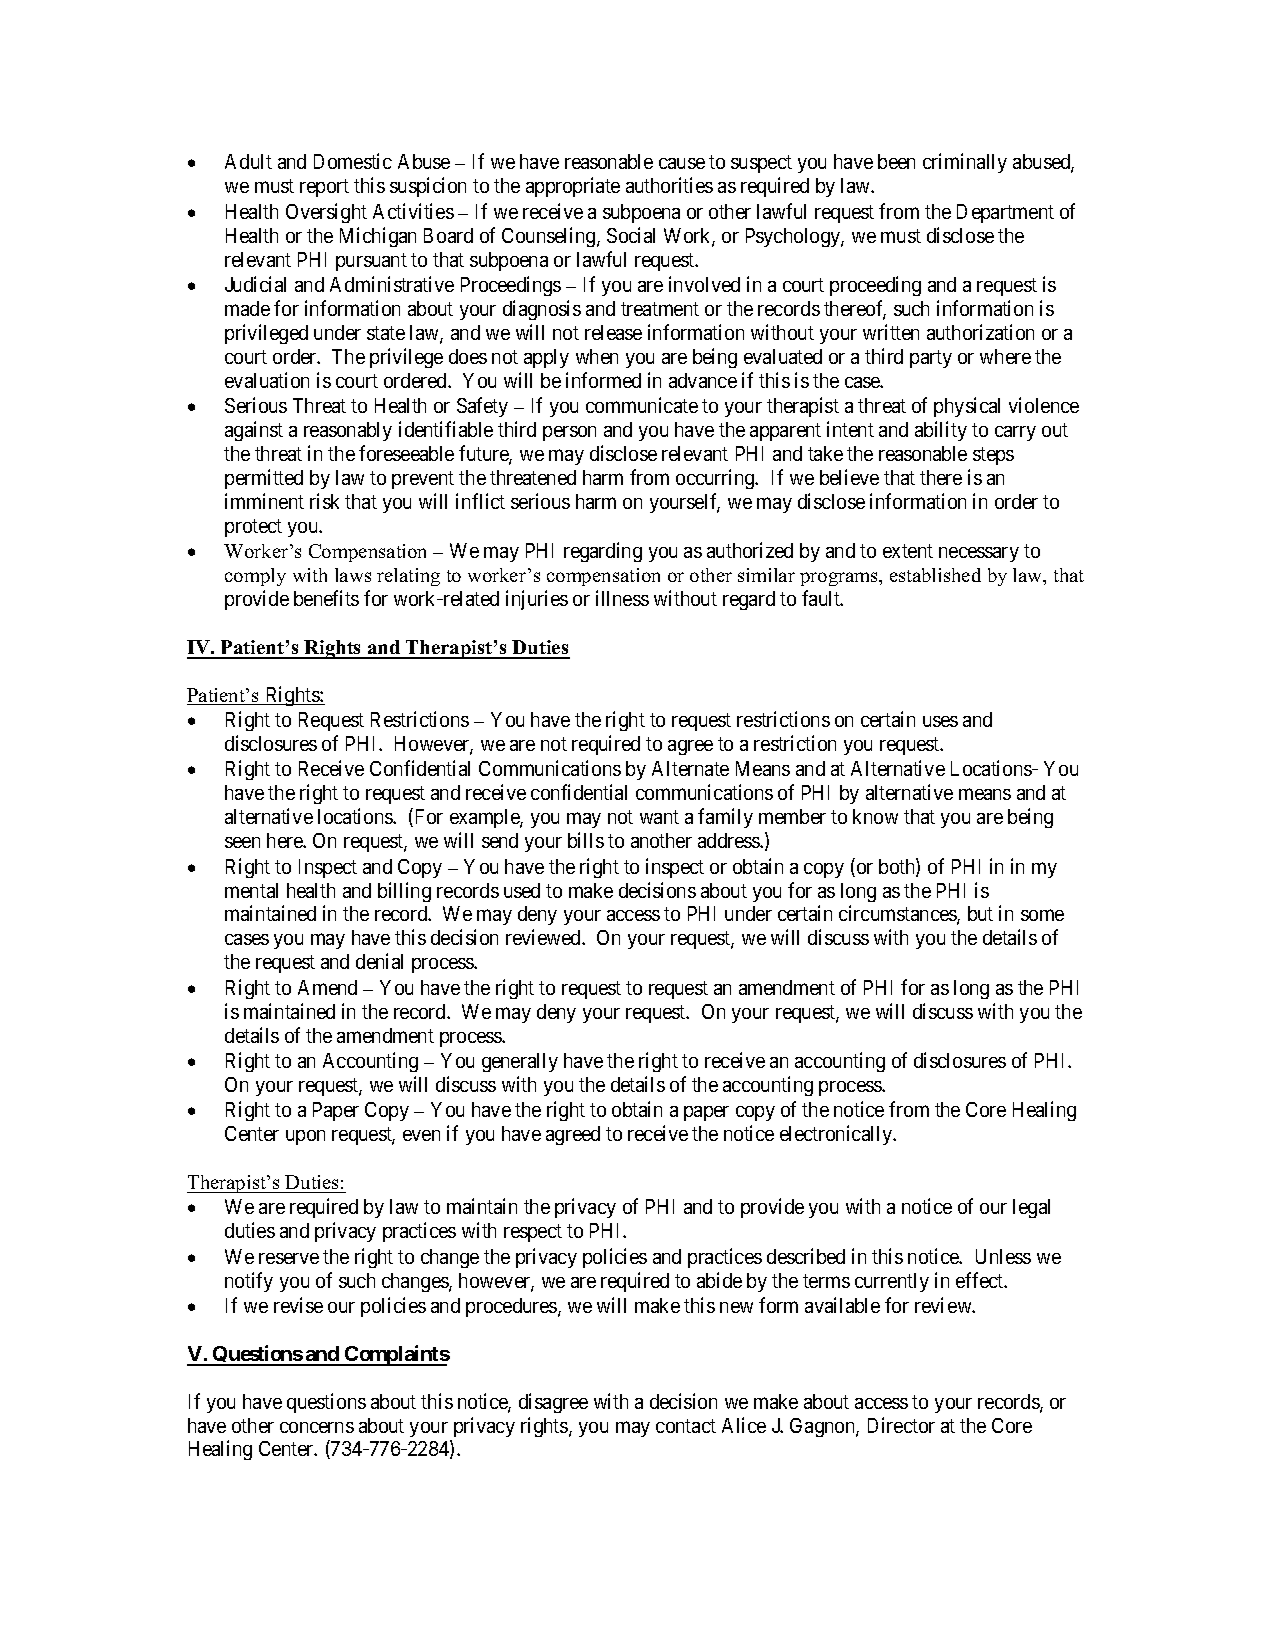 This image has height=1647, width=1273. What do you see at coordinates (317, 1427) in the image?
I see `concerns` at bounding box center [317, 1427].
